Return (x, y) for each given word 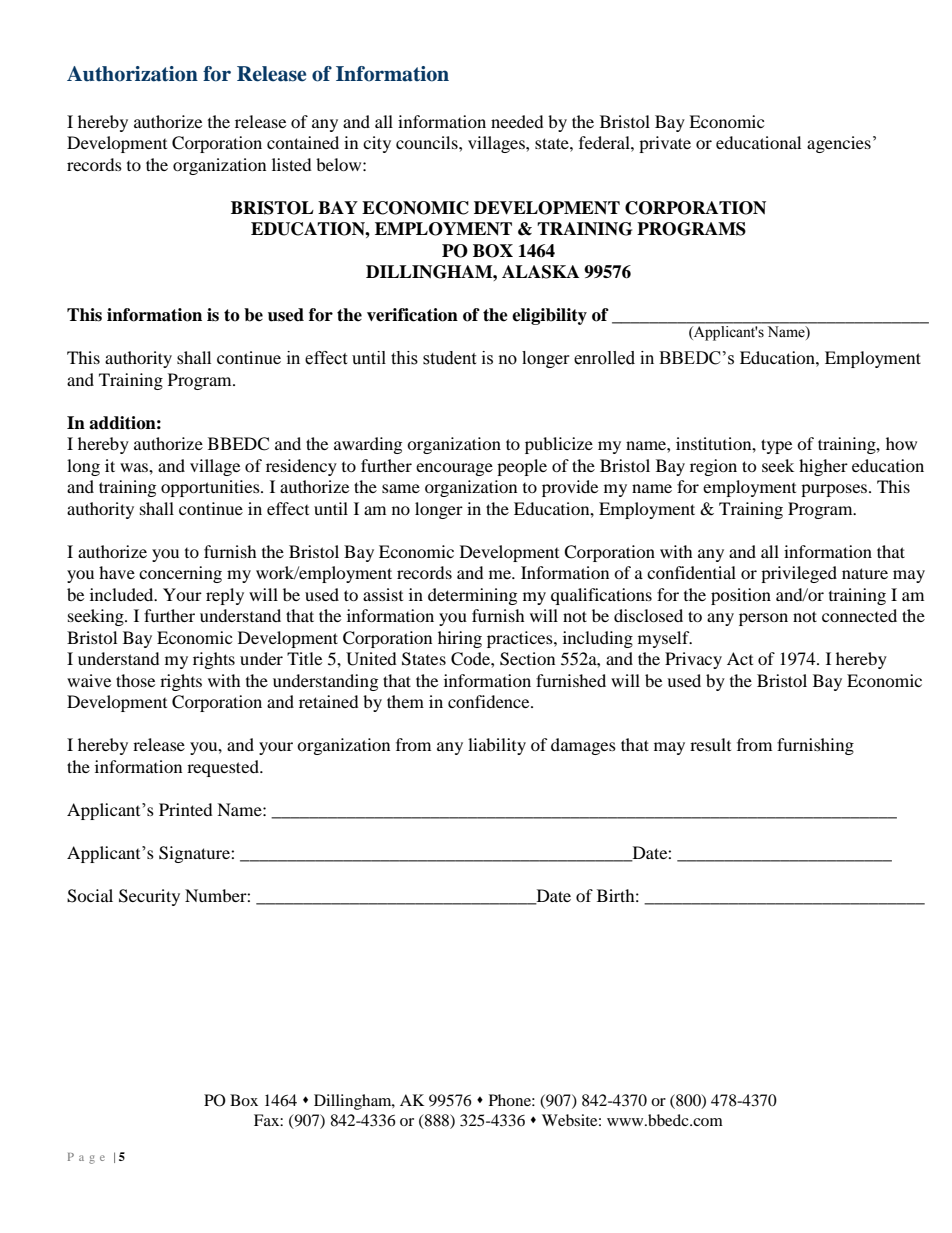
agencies (839, 144)
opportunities (211, 488)
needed (517, 121)
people (522, 467)
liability (497, 746)
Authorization (132, 74)
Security (149, 897)
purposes (835, 490)
